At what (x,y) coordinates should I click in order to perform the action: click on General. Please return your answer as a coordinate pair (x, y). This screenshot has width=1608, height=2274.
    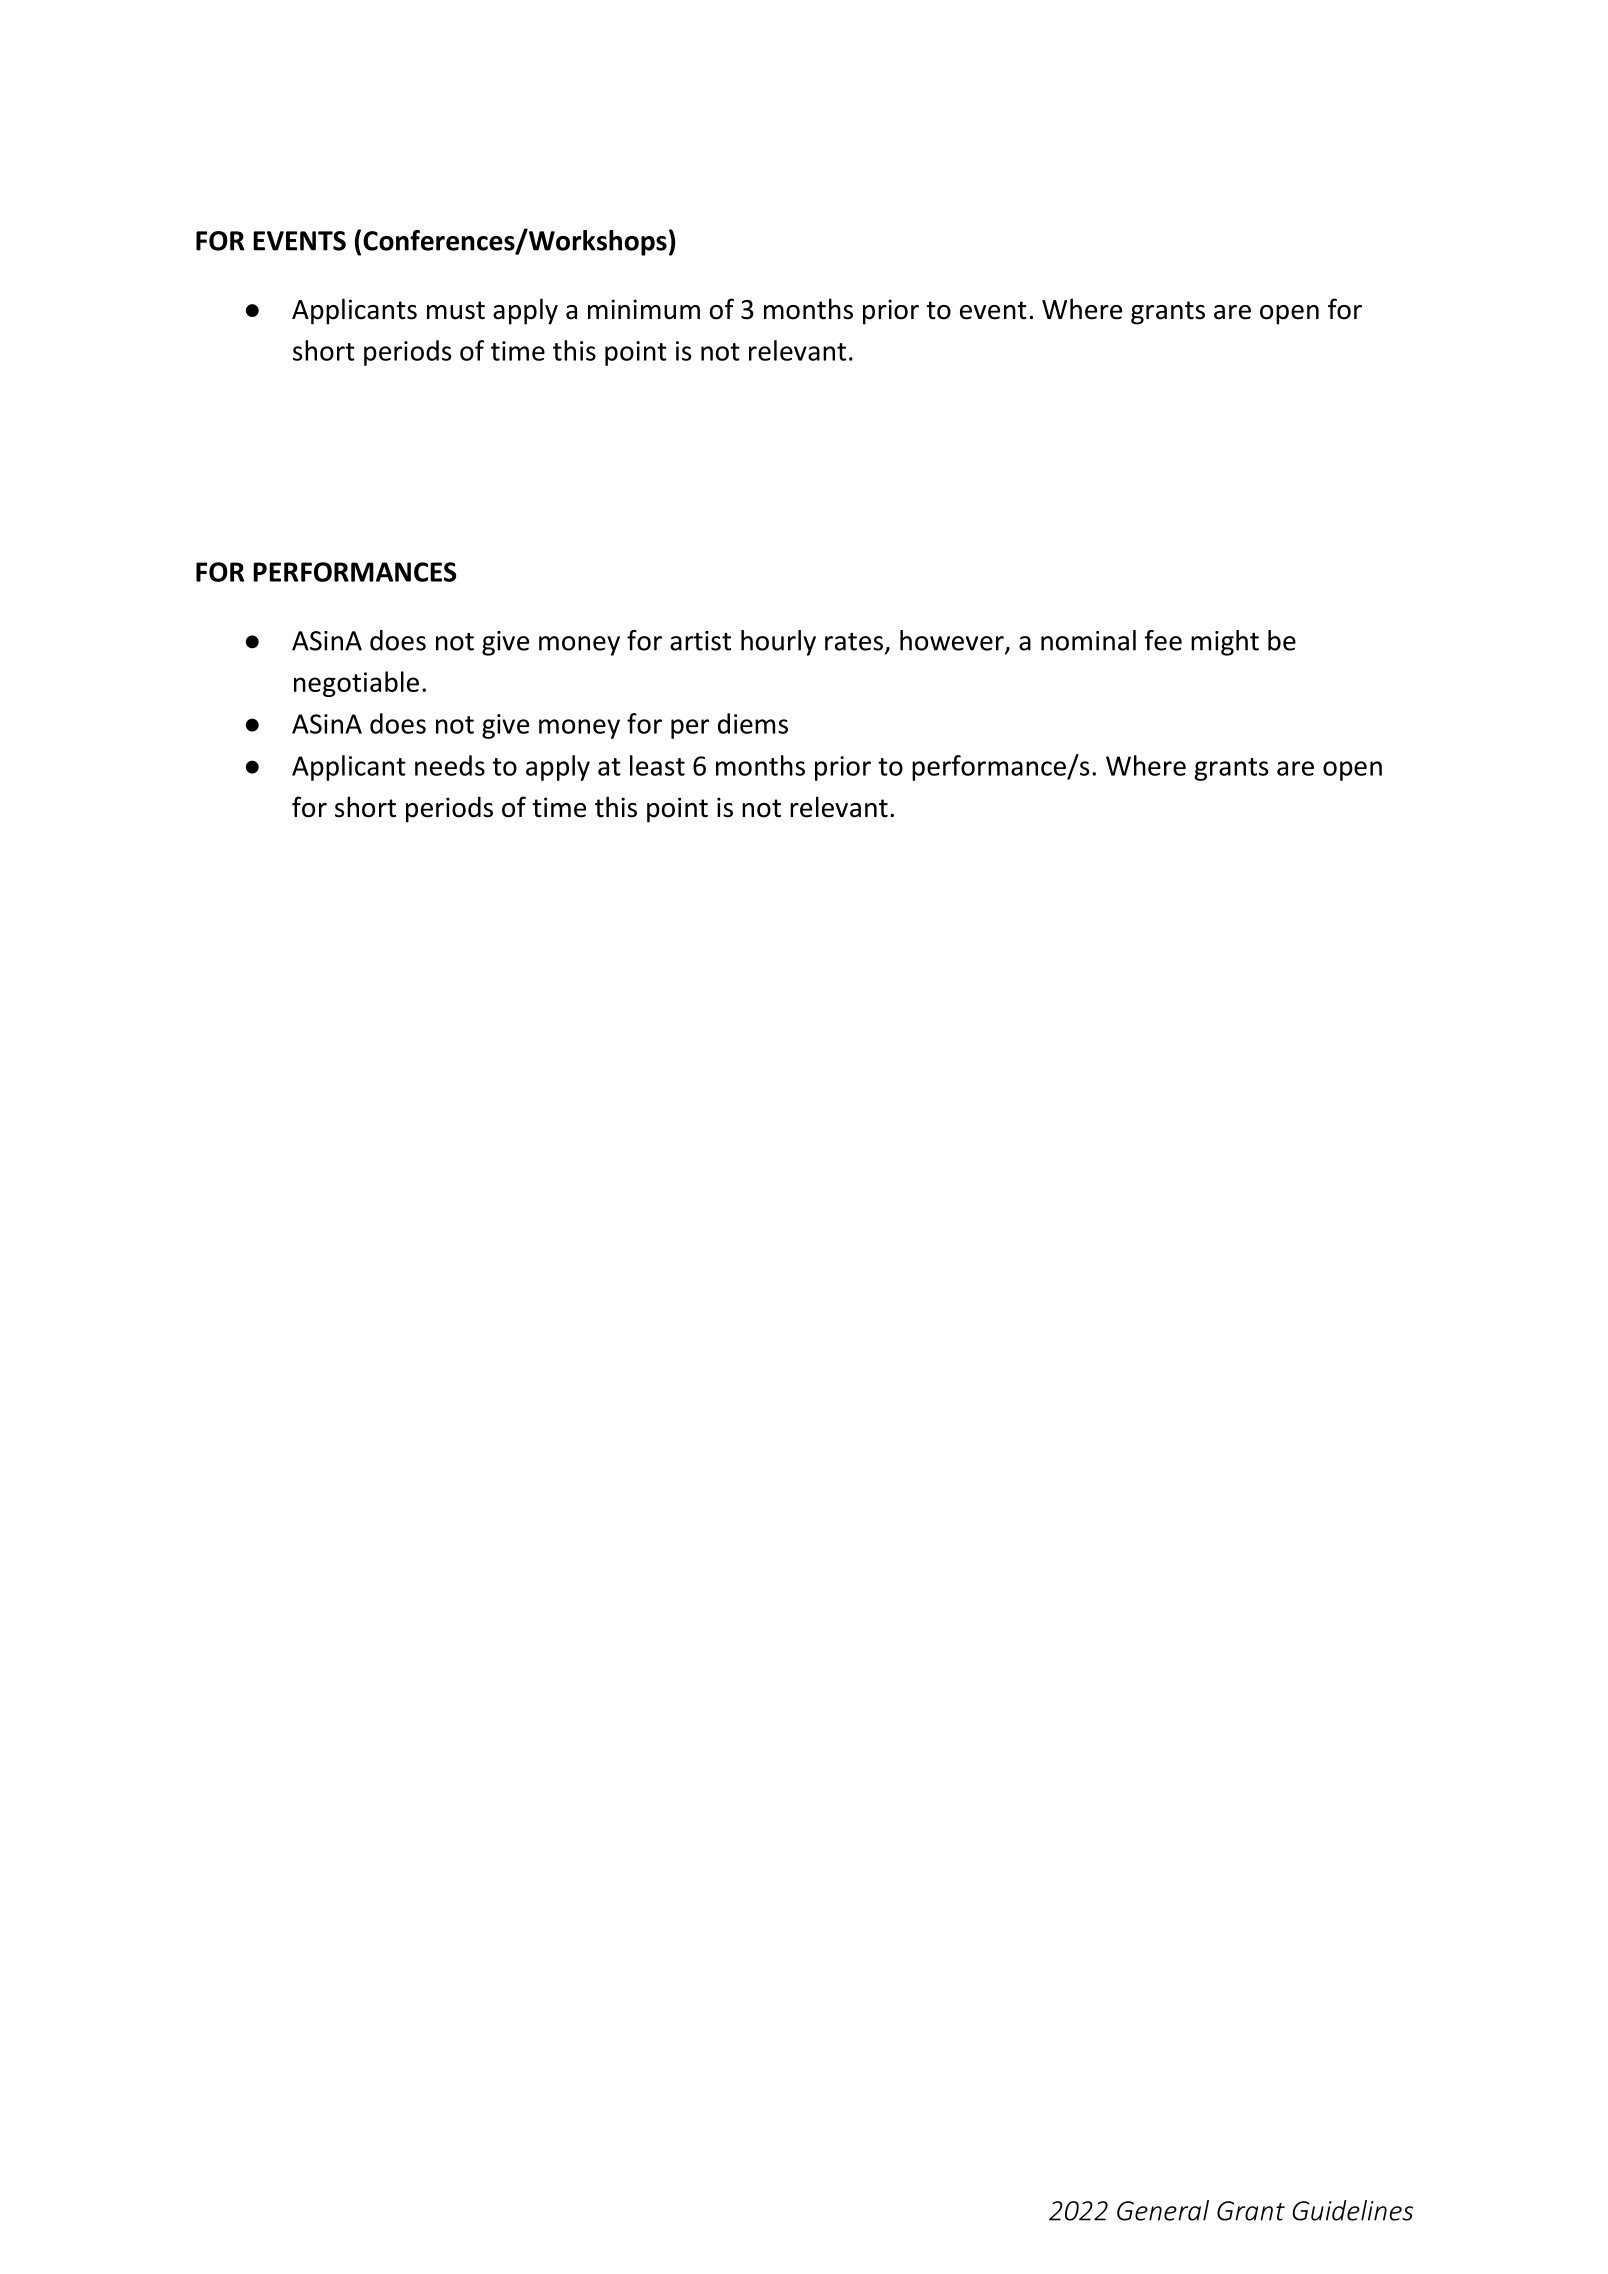
    Looking at the image, I should click on (1163, 2210).
